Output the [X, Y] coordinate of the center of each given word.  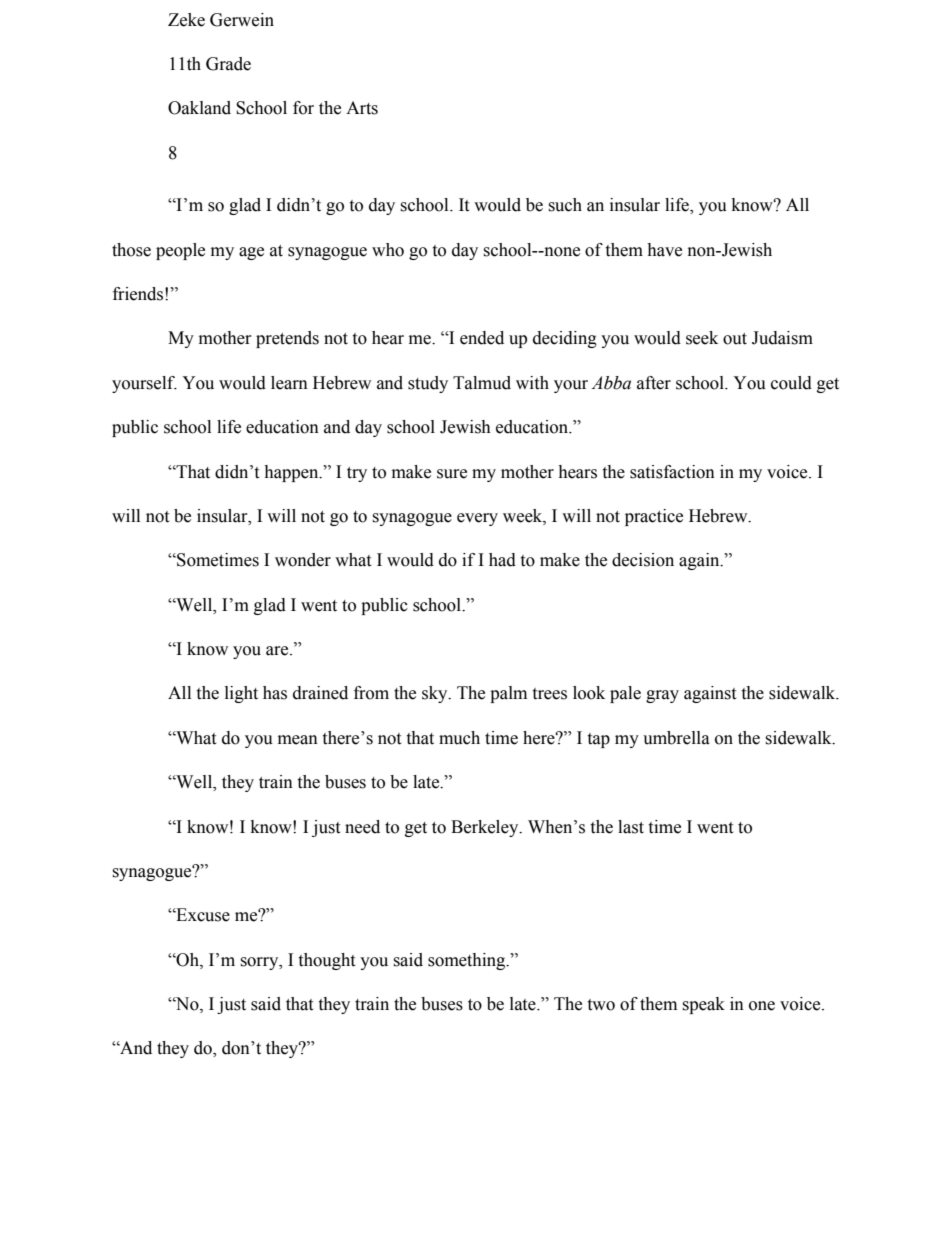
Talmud [482, 383]
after [654, 383]
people [180, 251]
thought [326, 961]
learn [289, 383]
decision [643, 560]
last [631, 827]
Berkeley [486, 828]
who [388, 250]
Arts [362, 108]
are [278, 651]
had [502, 560]
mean [298, 740]
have [664, 250]
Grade [228, 64]
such [565, 205]
